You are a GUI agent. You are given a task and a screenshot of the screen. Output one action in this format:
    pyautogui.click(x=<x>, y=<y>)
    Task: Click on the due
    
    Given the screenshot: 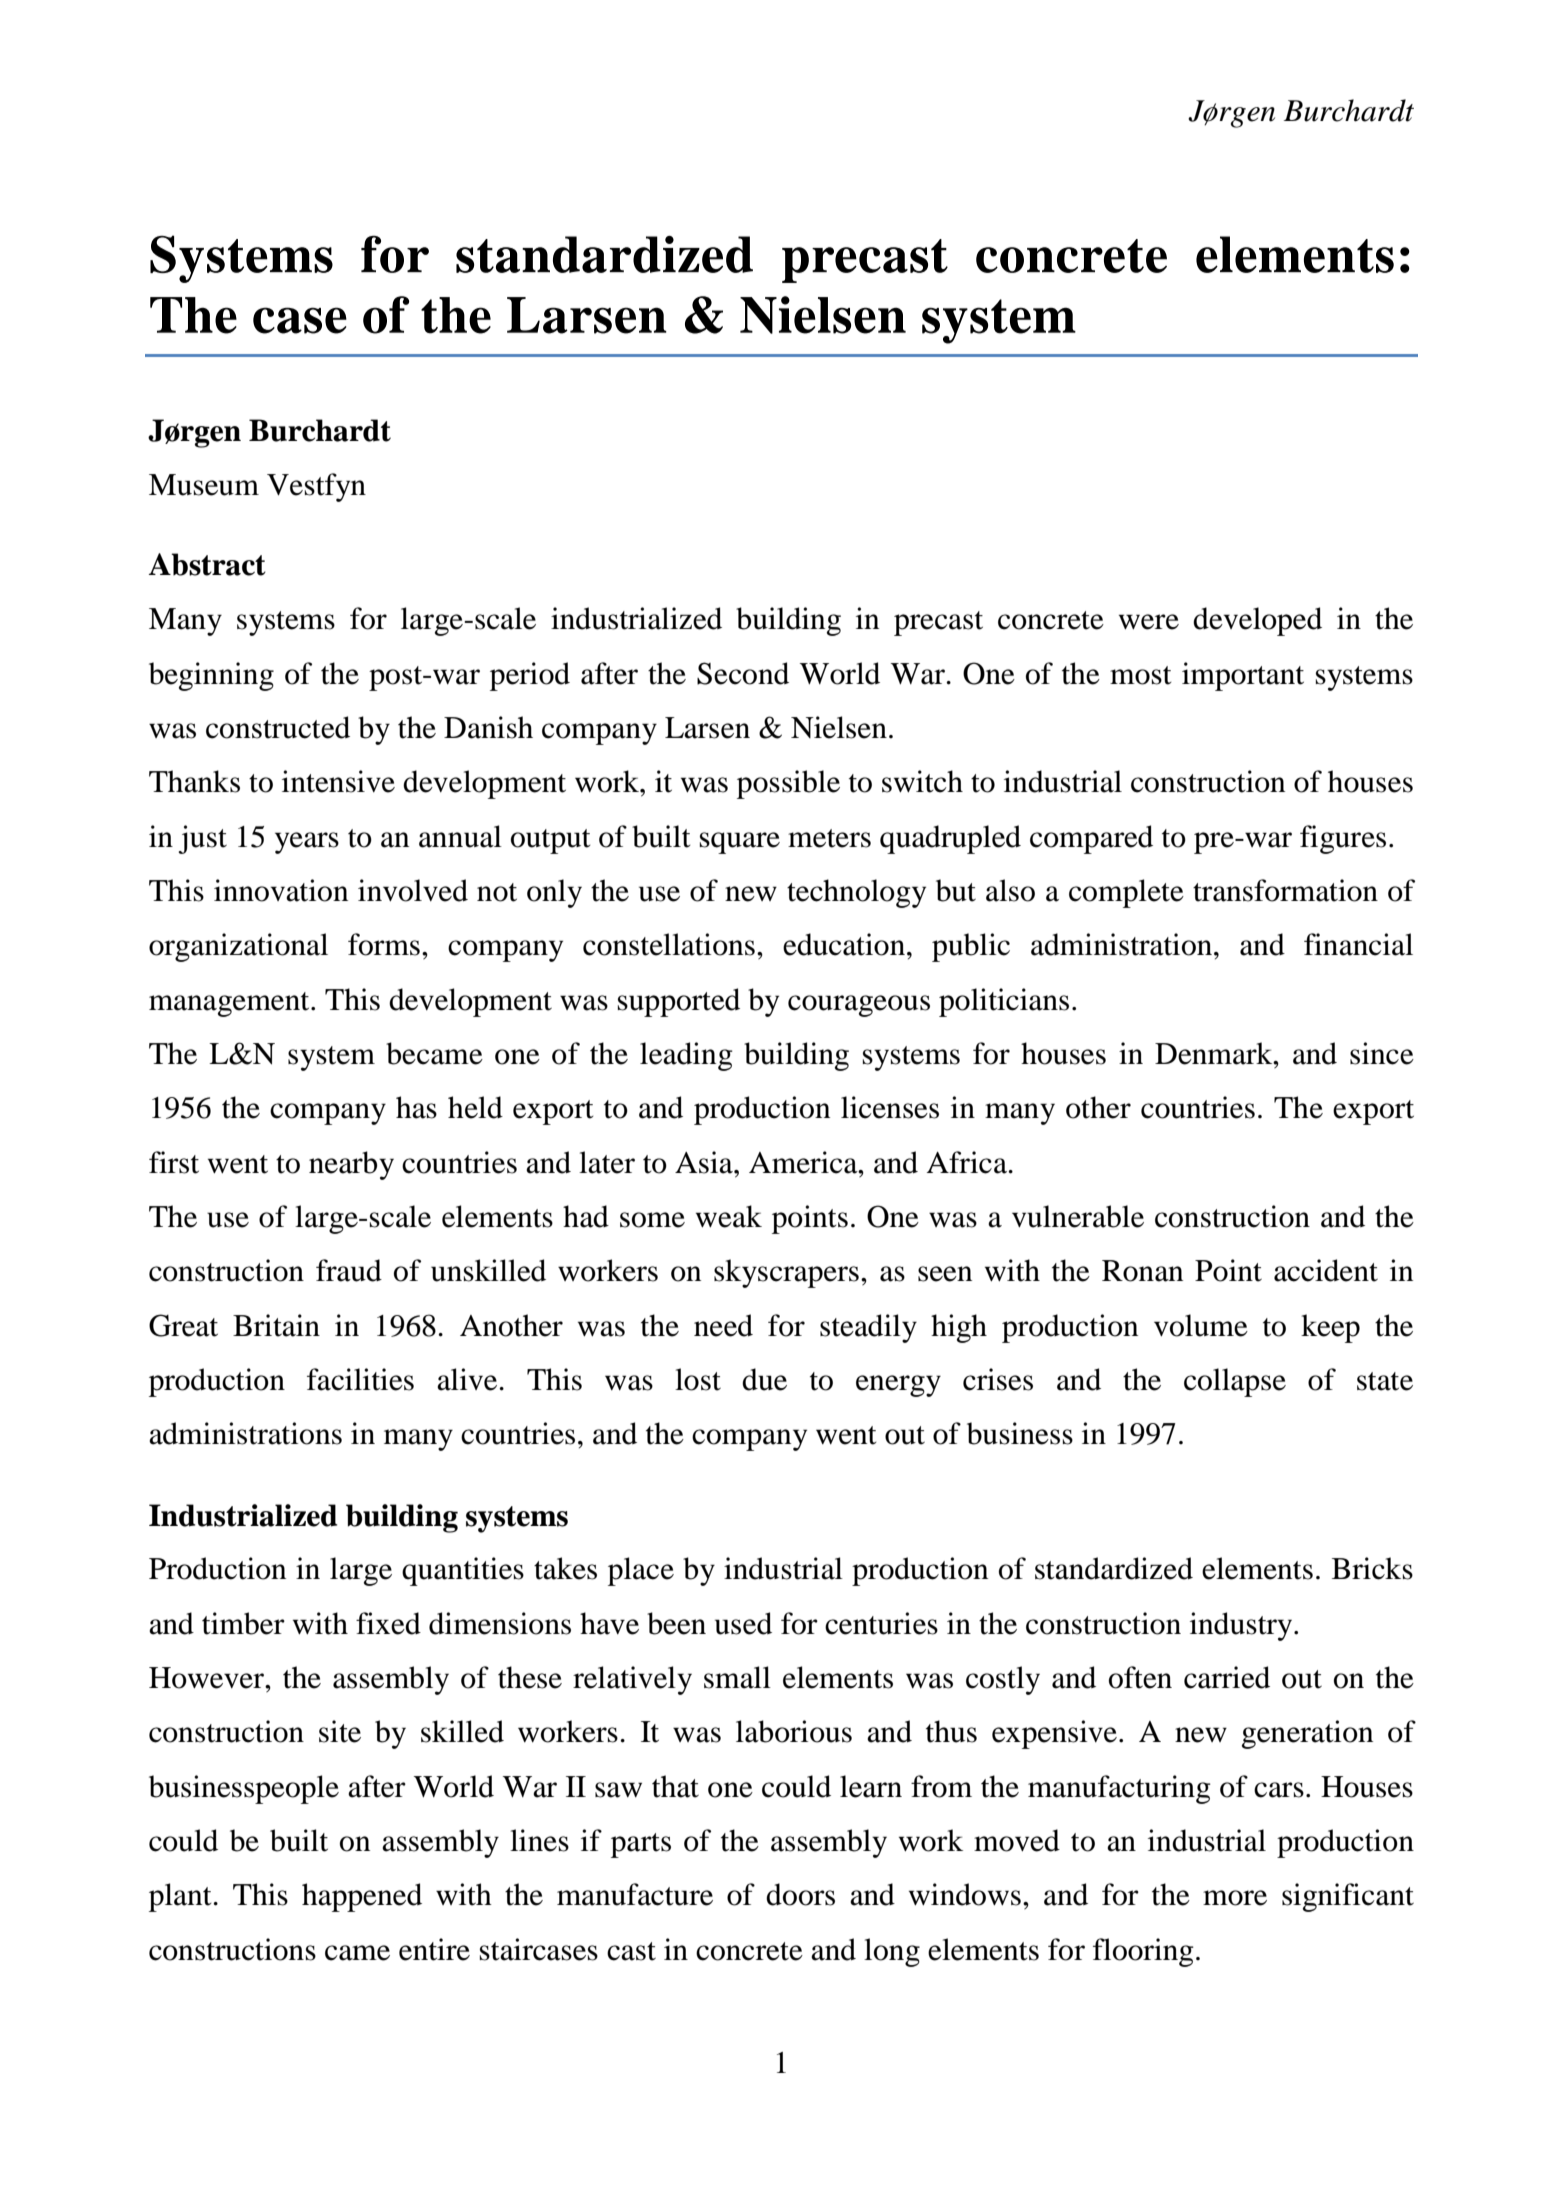 What is the action you would take?
    pyautogui.click(x=764, y=1379)
